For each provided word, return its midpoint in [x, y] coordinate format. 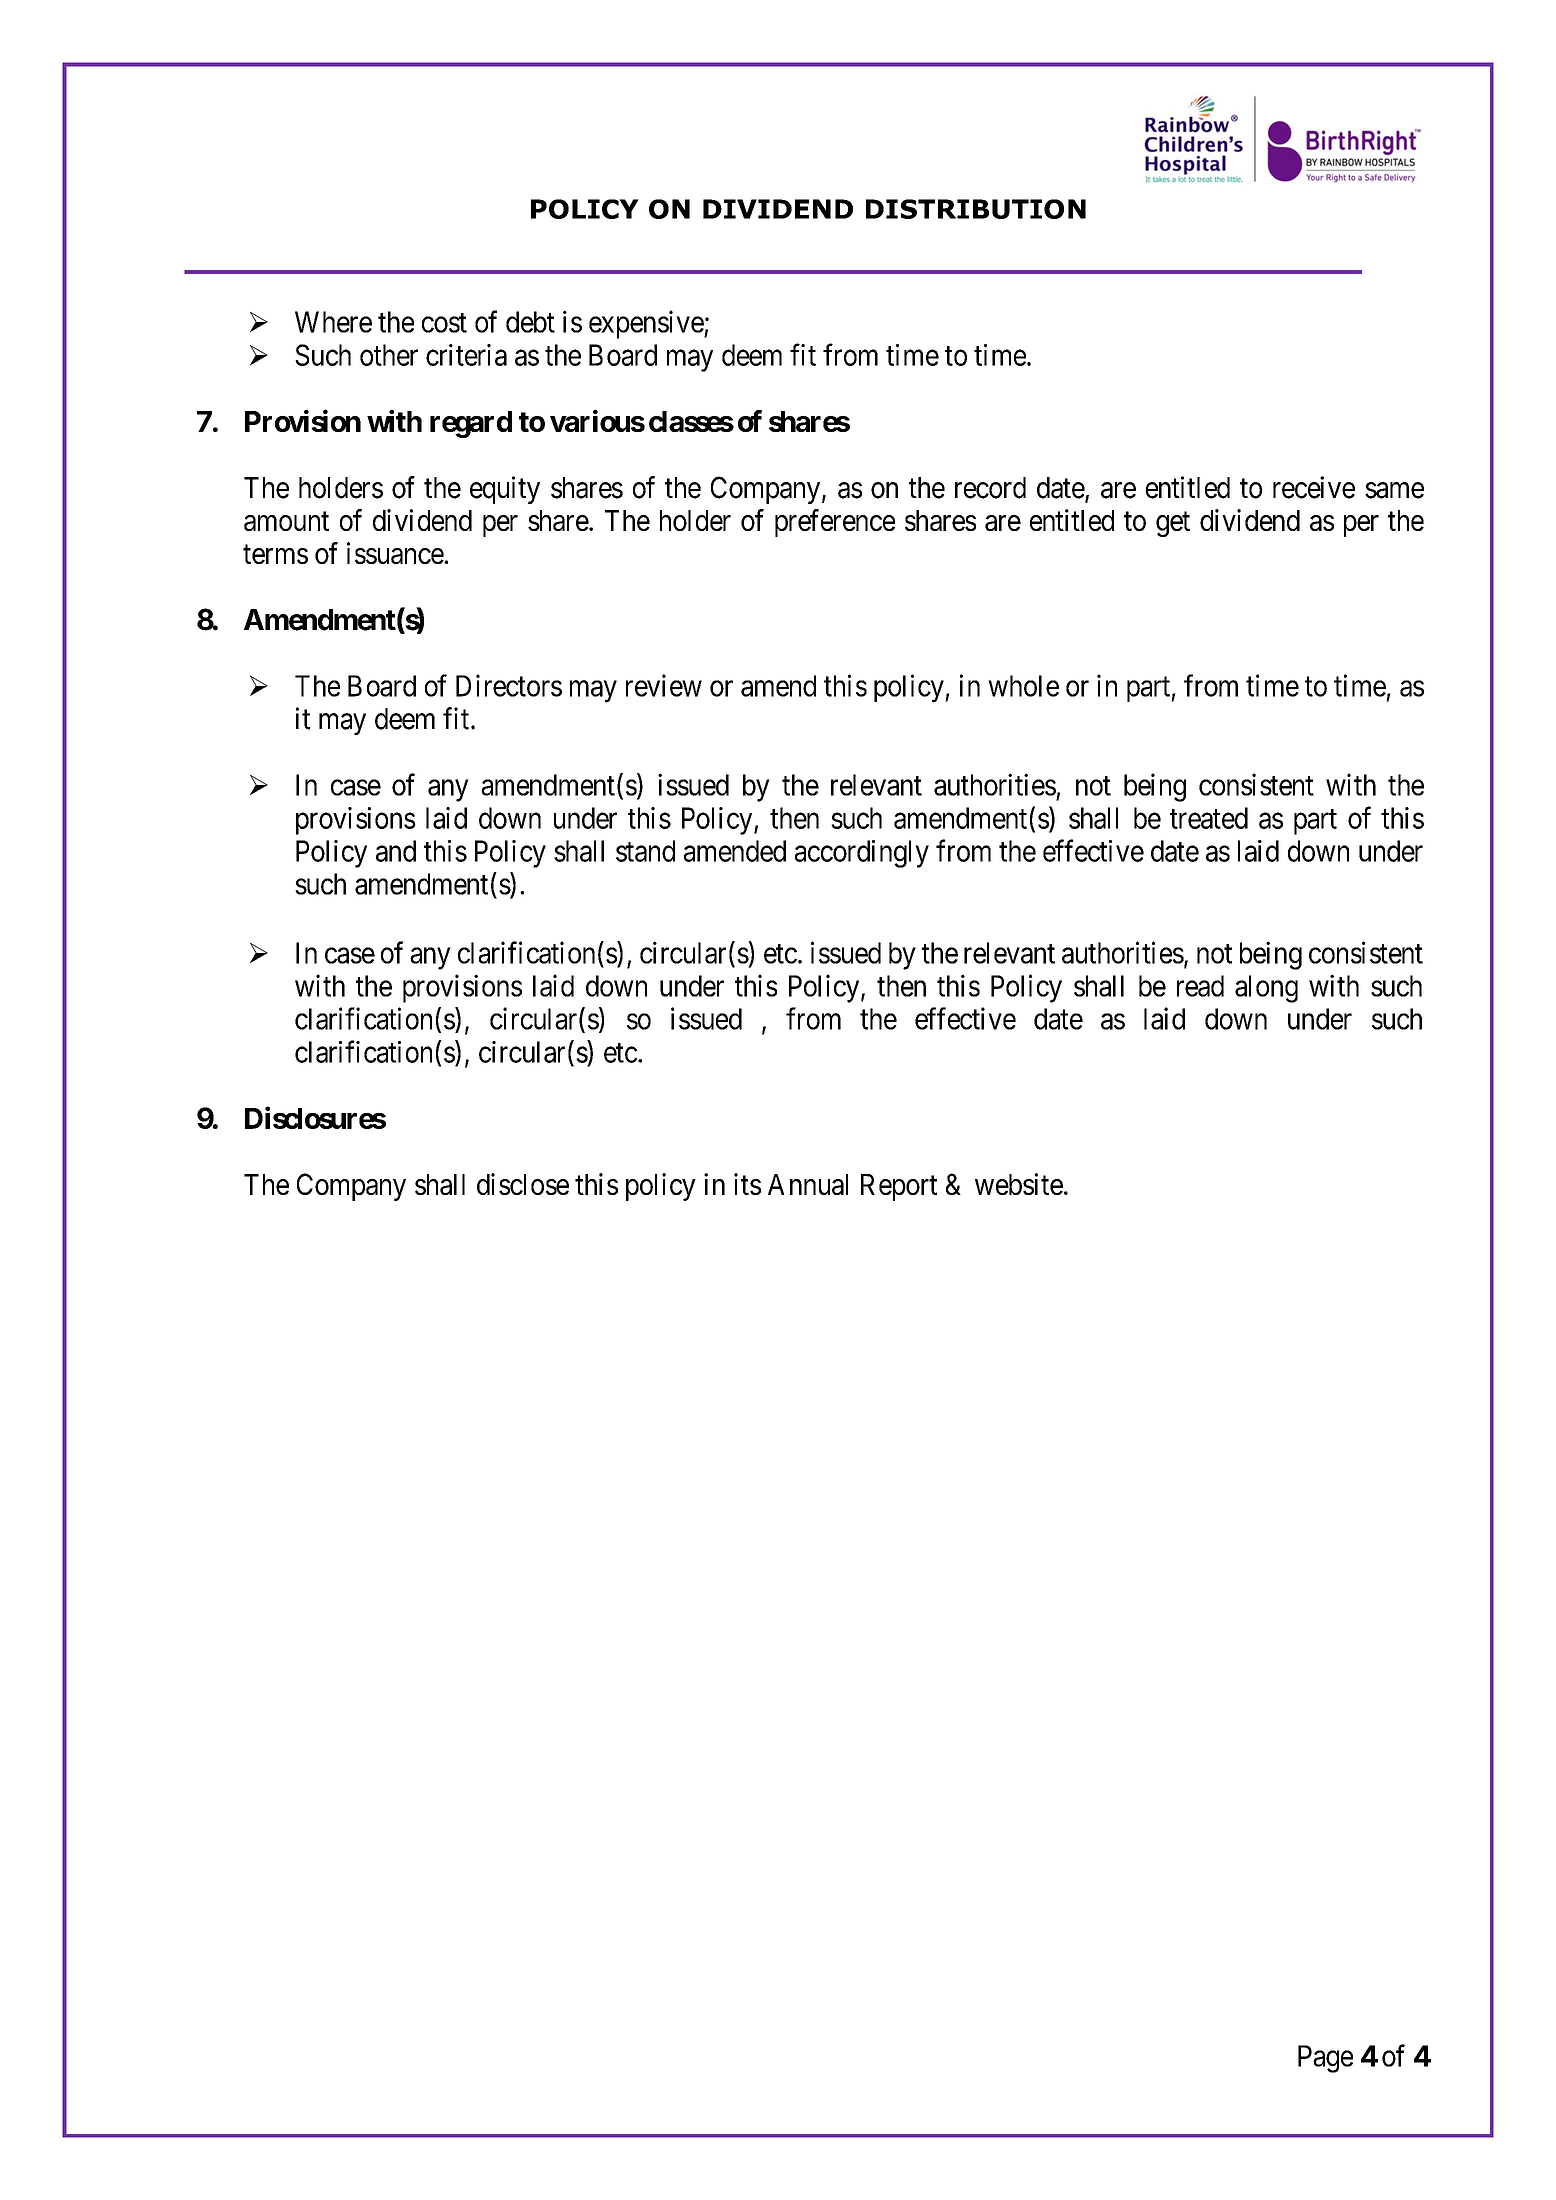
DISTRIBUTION [976, 209]
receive [1314, 487]
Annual [808, 1184]
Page [1325, 2059]
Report [899, 1187]
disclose [523, 1184]
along [1266, 989]
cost [444, 323]
